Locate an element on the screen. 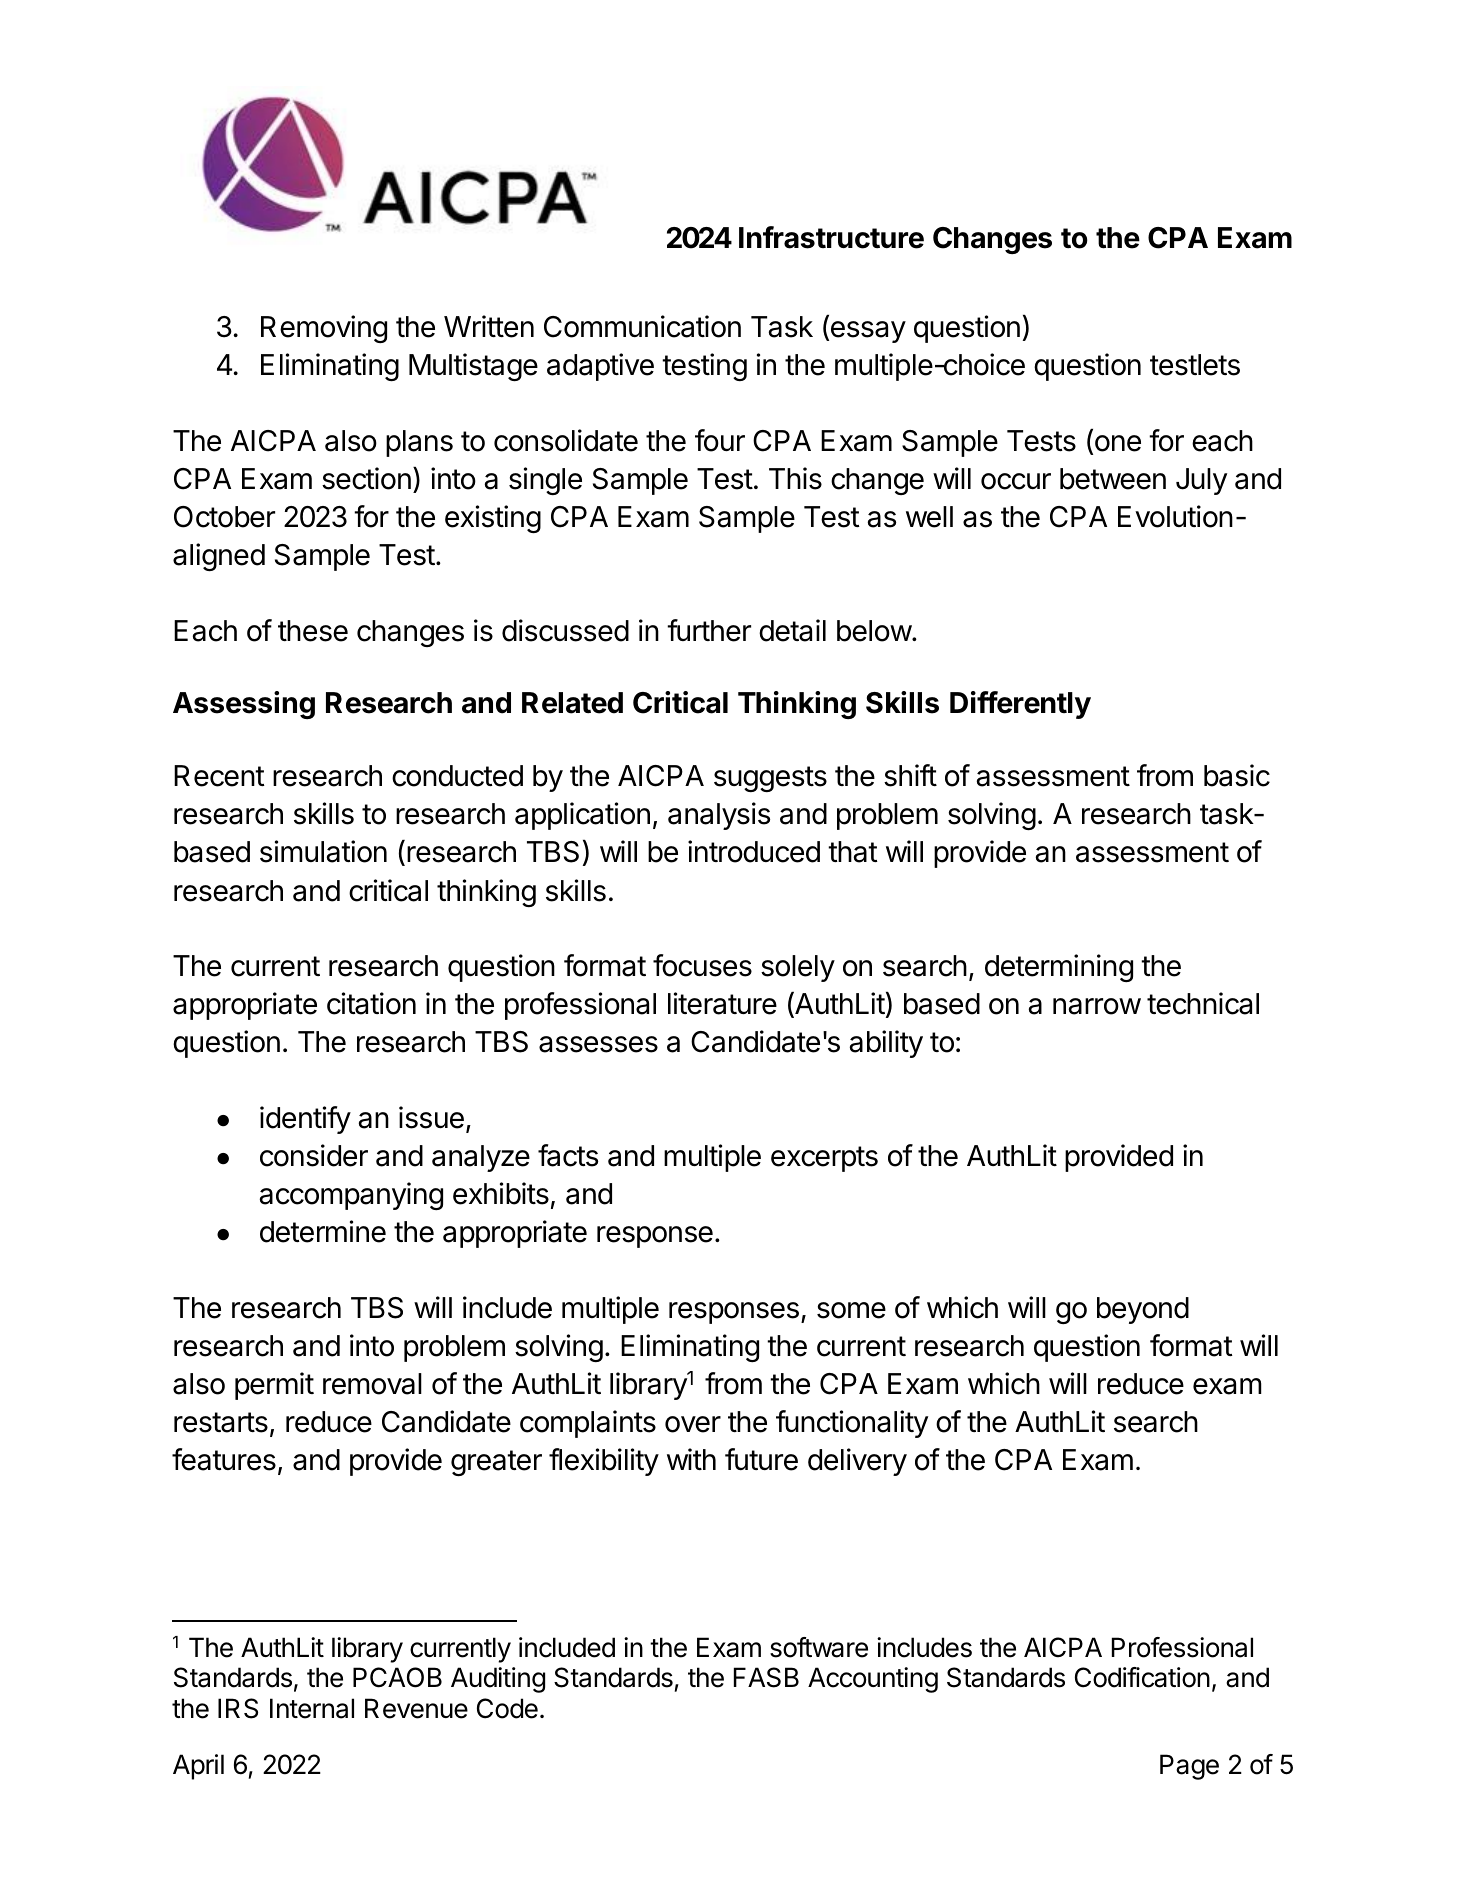  Codification is located at coordinates (1142, 1677).
